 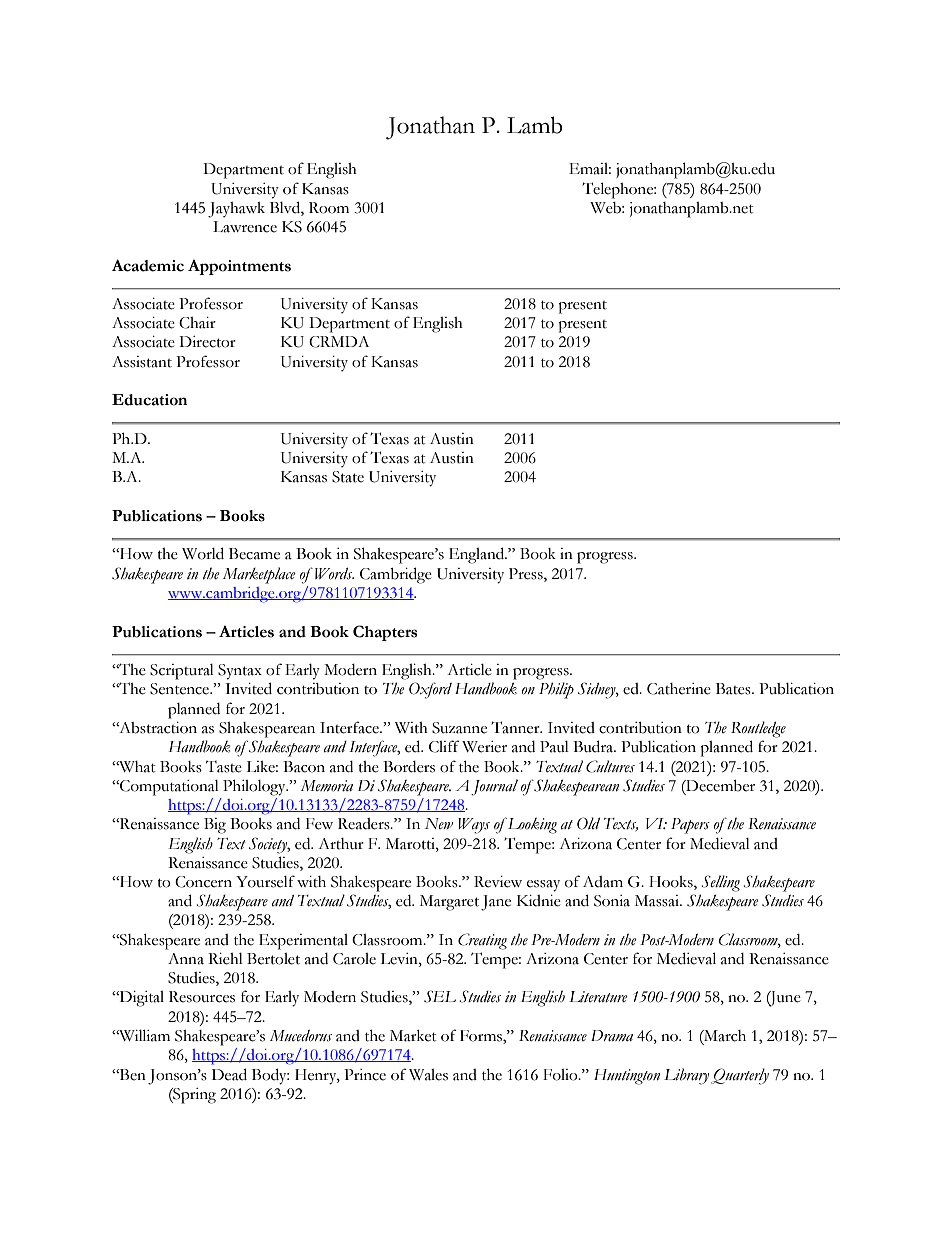 I want to click on Appointments, so click(x=239, y=267).
